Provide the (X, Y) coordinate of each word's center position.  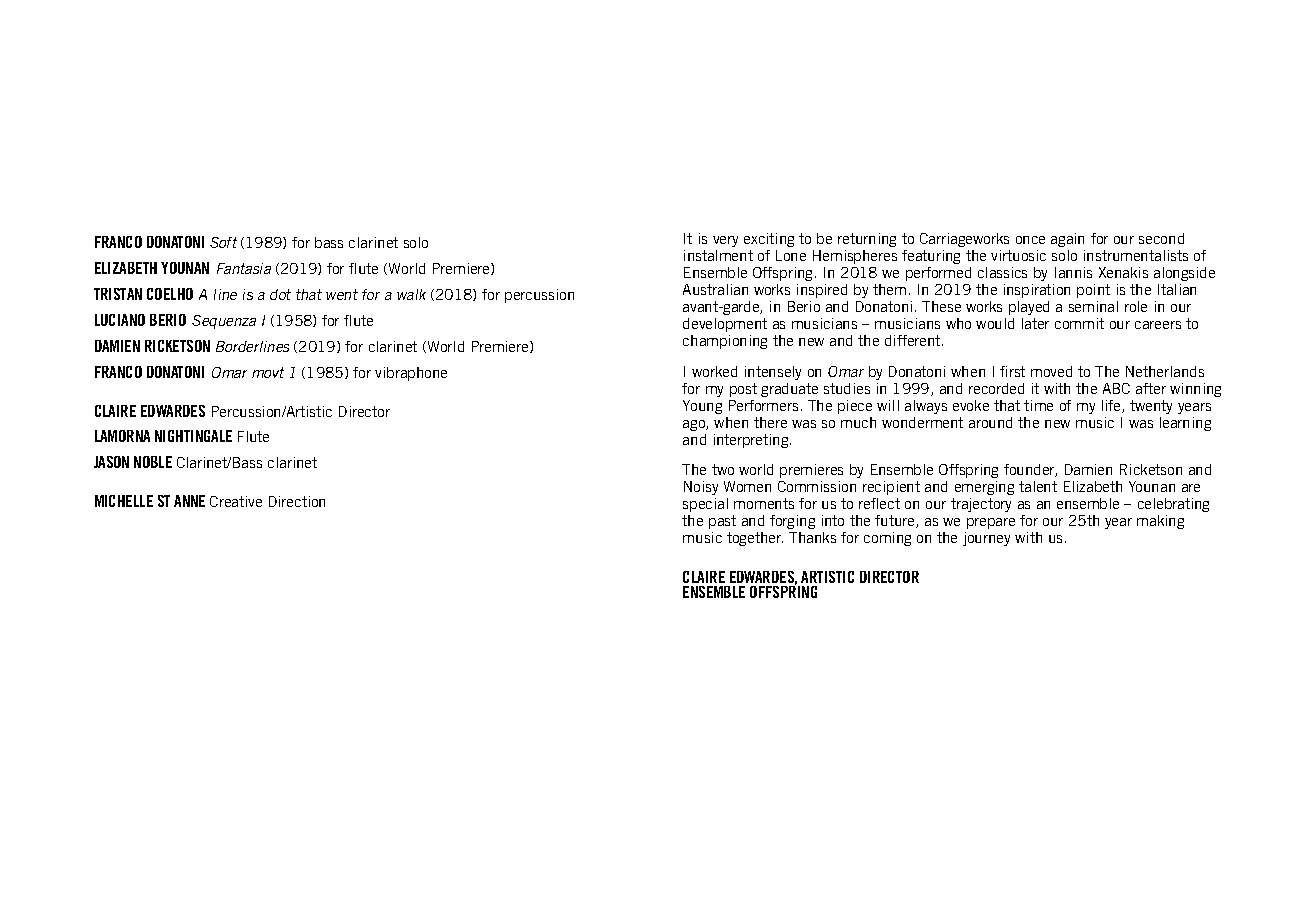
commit (1079, 323)
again (1067, 240)
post (743, 390)
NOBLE (153, 462)
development (725, 325)
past (722, 522)
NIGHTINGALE (193, 436)
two (723, 469)
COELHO (170, 294)
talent (1038, 486)
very (725, 241)
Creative (236, 501)
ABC (1116, 388)
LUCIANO (120, 320)
